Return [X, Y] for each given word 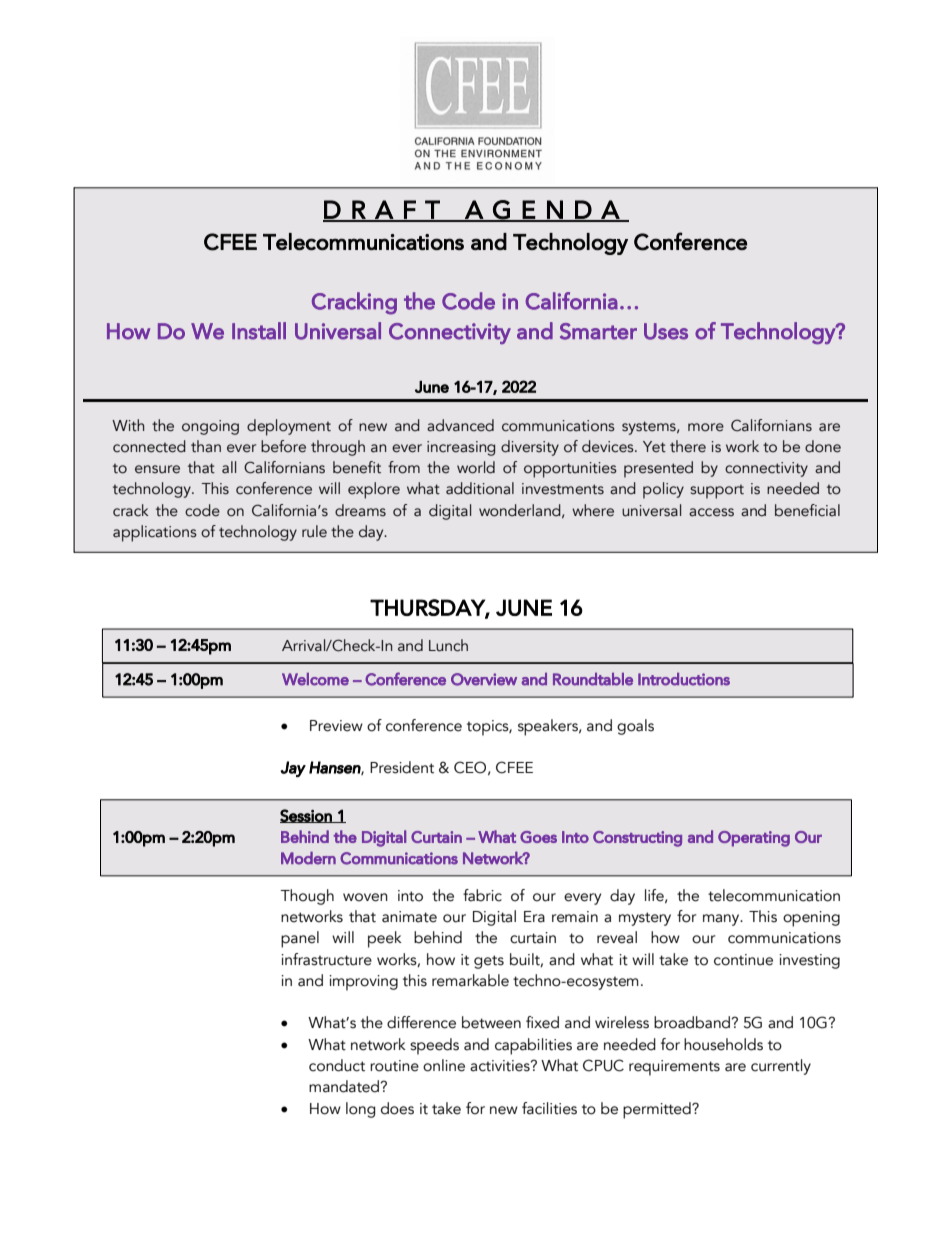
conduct [337, 1065]
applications [155, 533]
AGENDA [542, 210]
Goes [538, 837]
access [711, 512]
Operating [754, 839]
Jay [293, 769]
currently [781, 1067]
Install [259, 331]
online [444, 1065]
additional [480, 488]
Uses [666, 331]
